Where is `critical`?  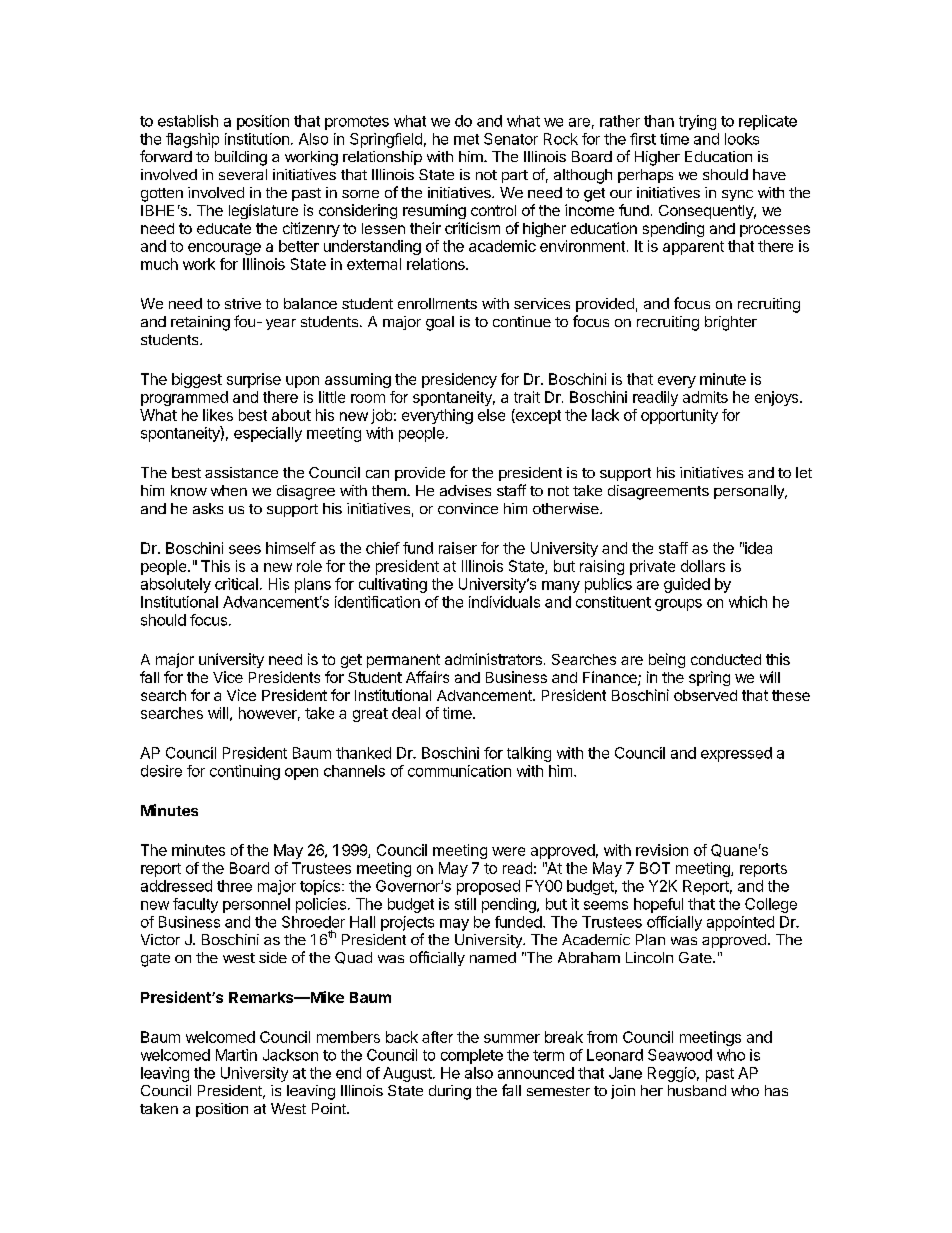 critical is located at coordinates (236, 584).
